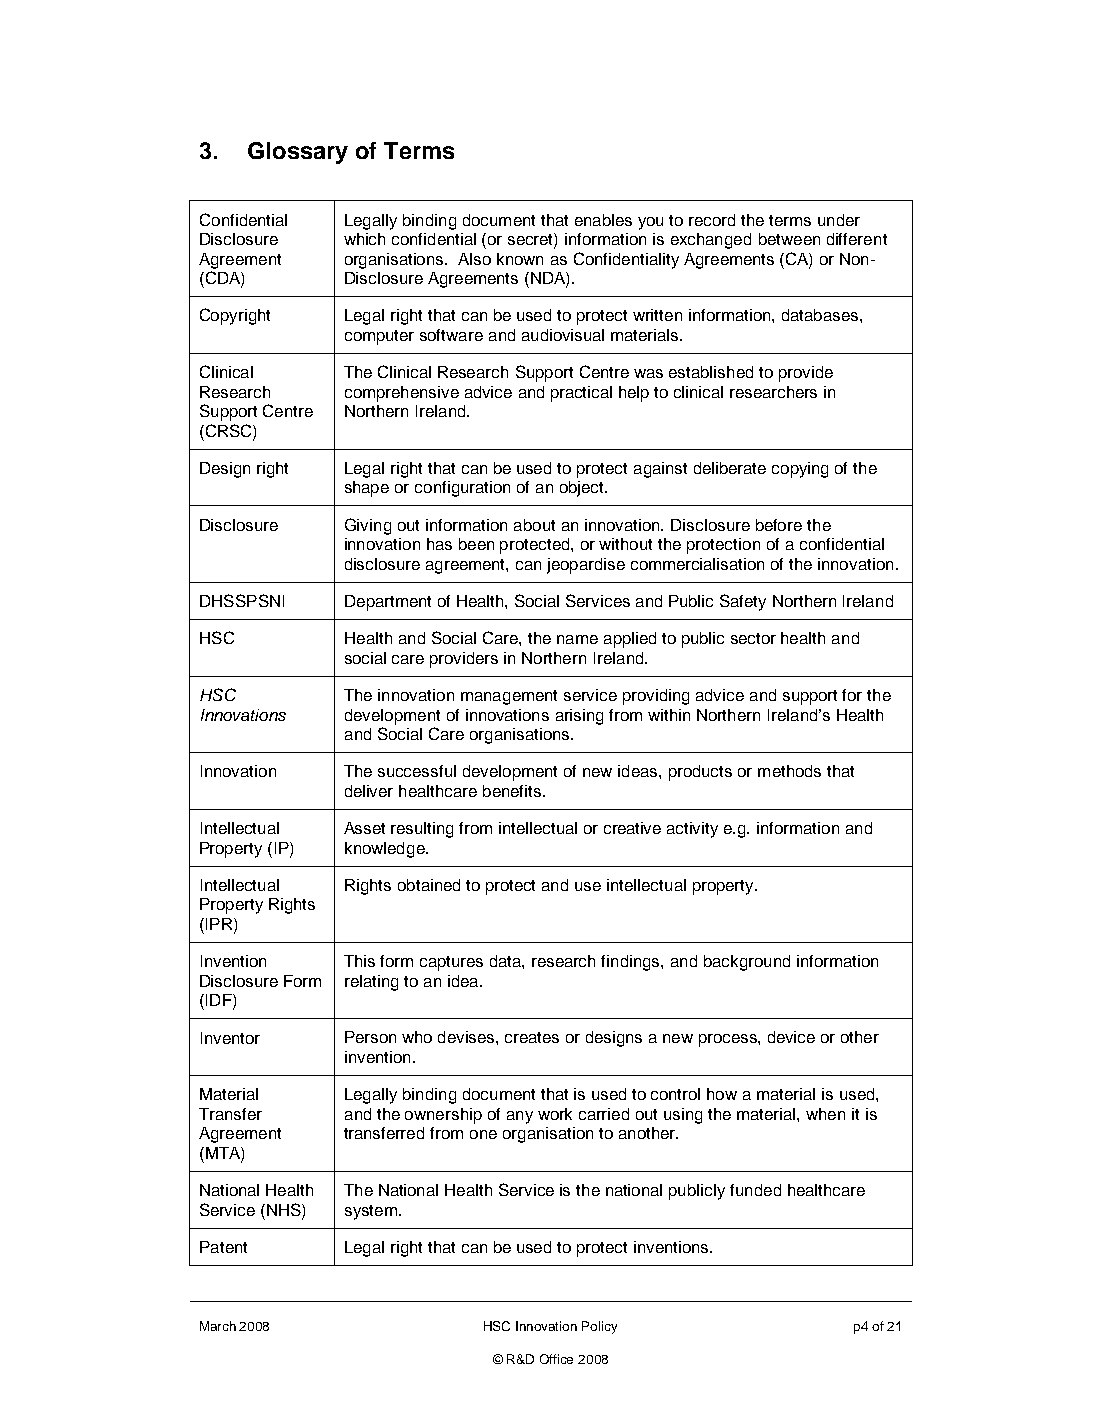 The height and width of the screenshot is (1427, 1102). I want to click on March, so click(218, 1326).
